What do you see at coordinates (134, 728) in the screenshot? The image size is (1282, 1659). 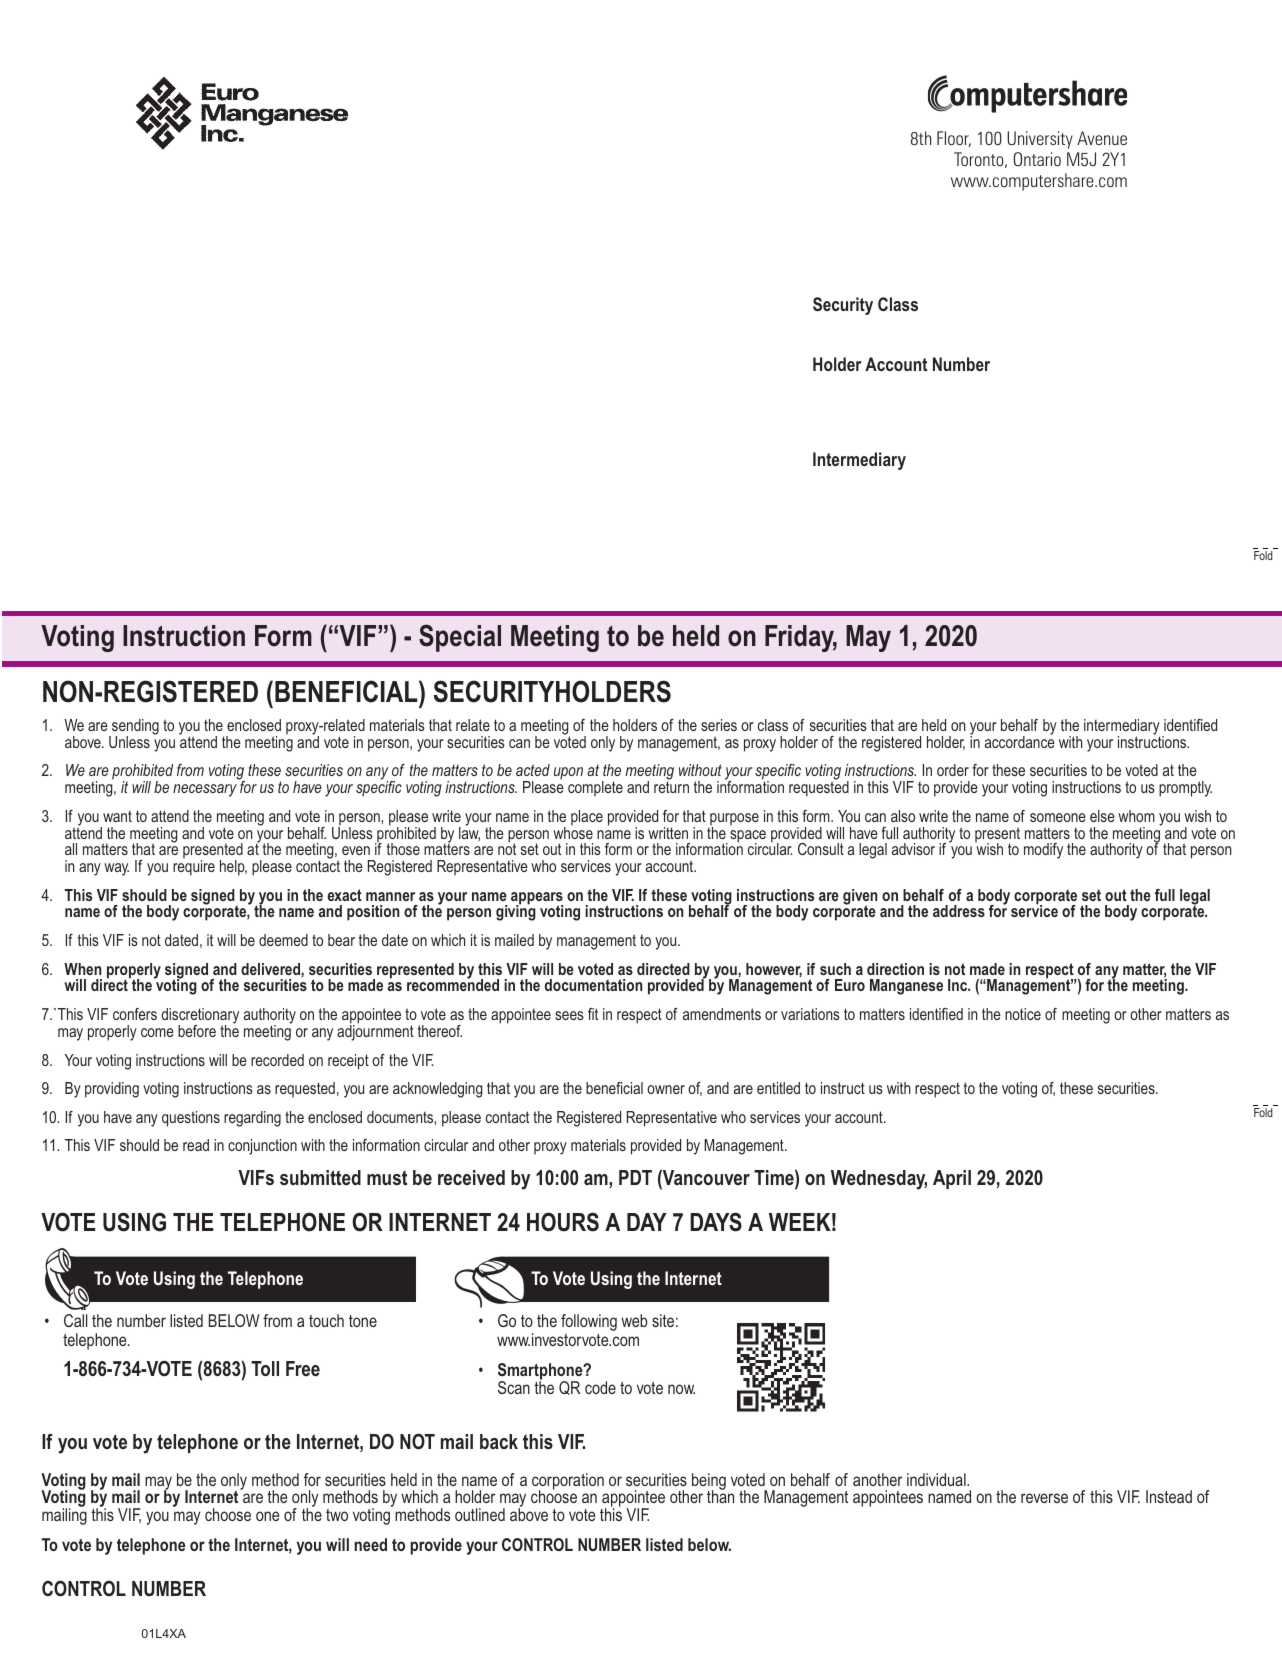 I see `sending` at bounding box center [134, 728].
